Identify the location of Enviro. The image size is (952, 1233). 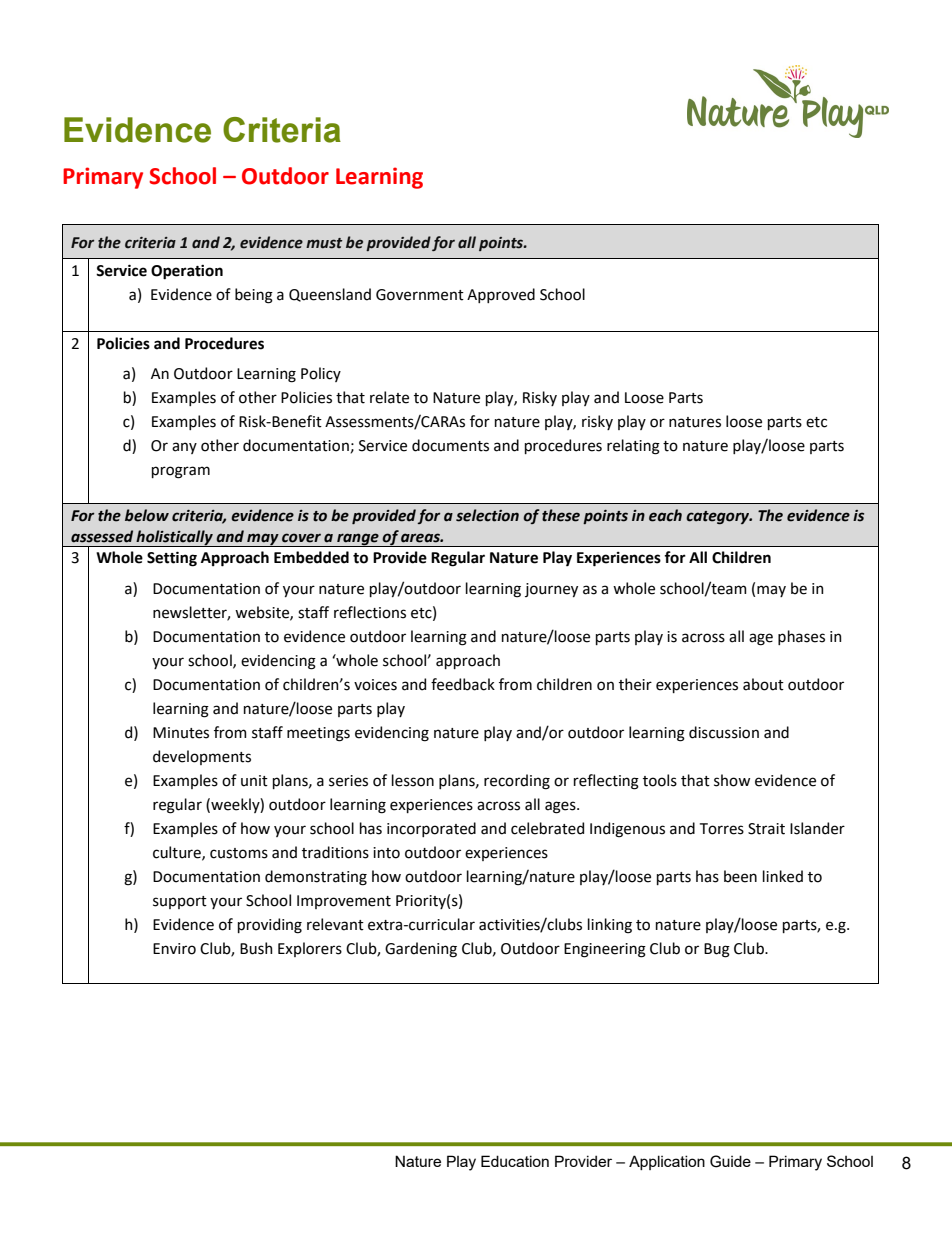
(174, 949).
